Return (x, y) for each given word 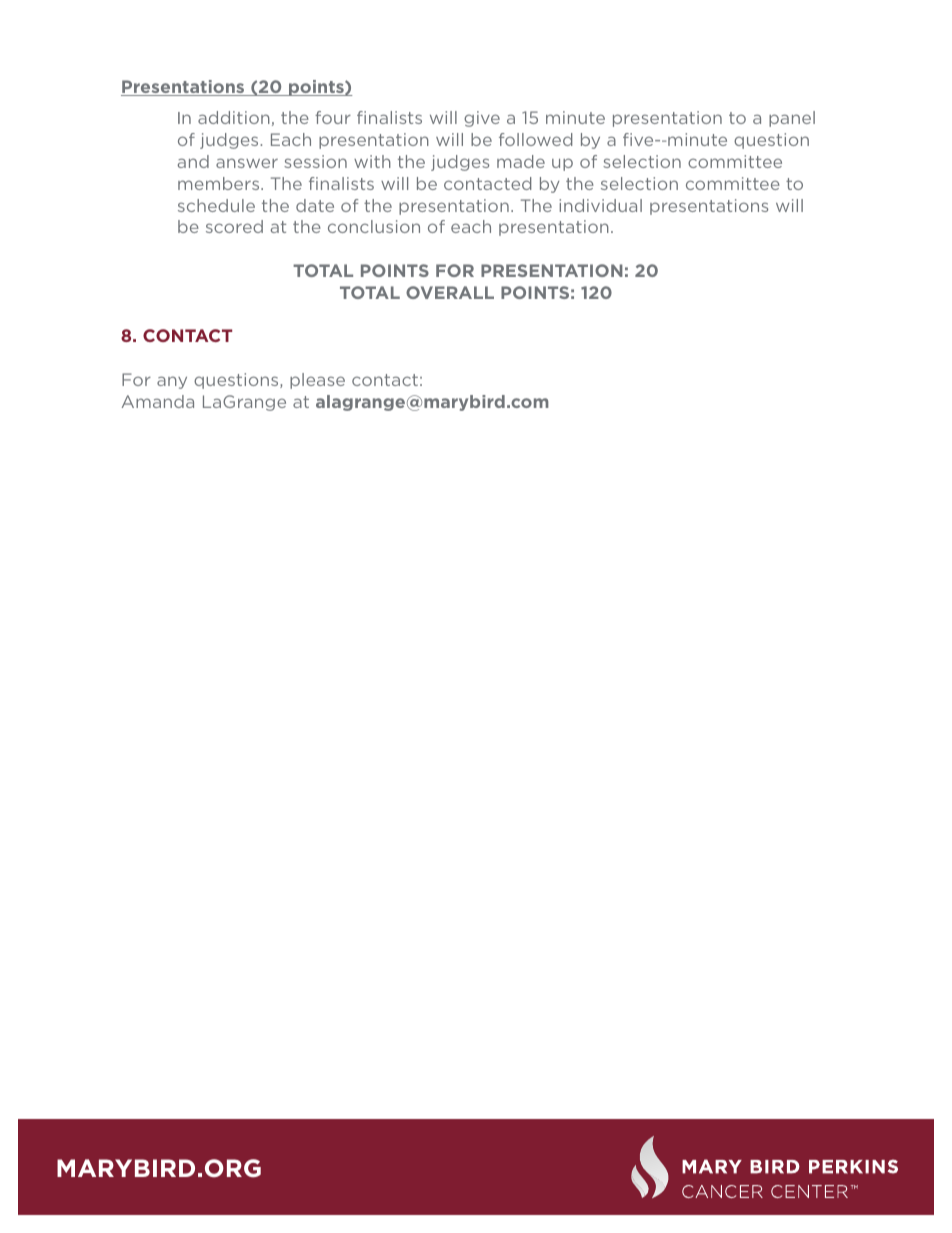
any (172, 382)
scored (234, 226)
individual (600, 205)
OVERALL (450, 292)
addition (234, 117)
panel (792, 119)
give (482, 119)
